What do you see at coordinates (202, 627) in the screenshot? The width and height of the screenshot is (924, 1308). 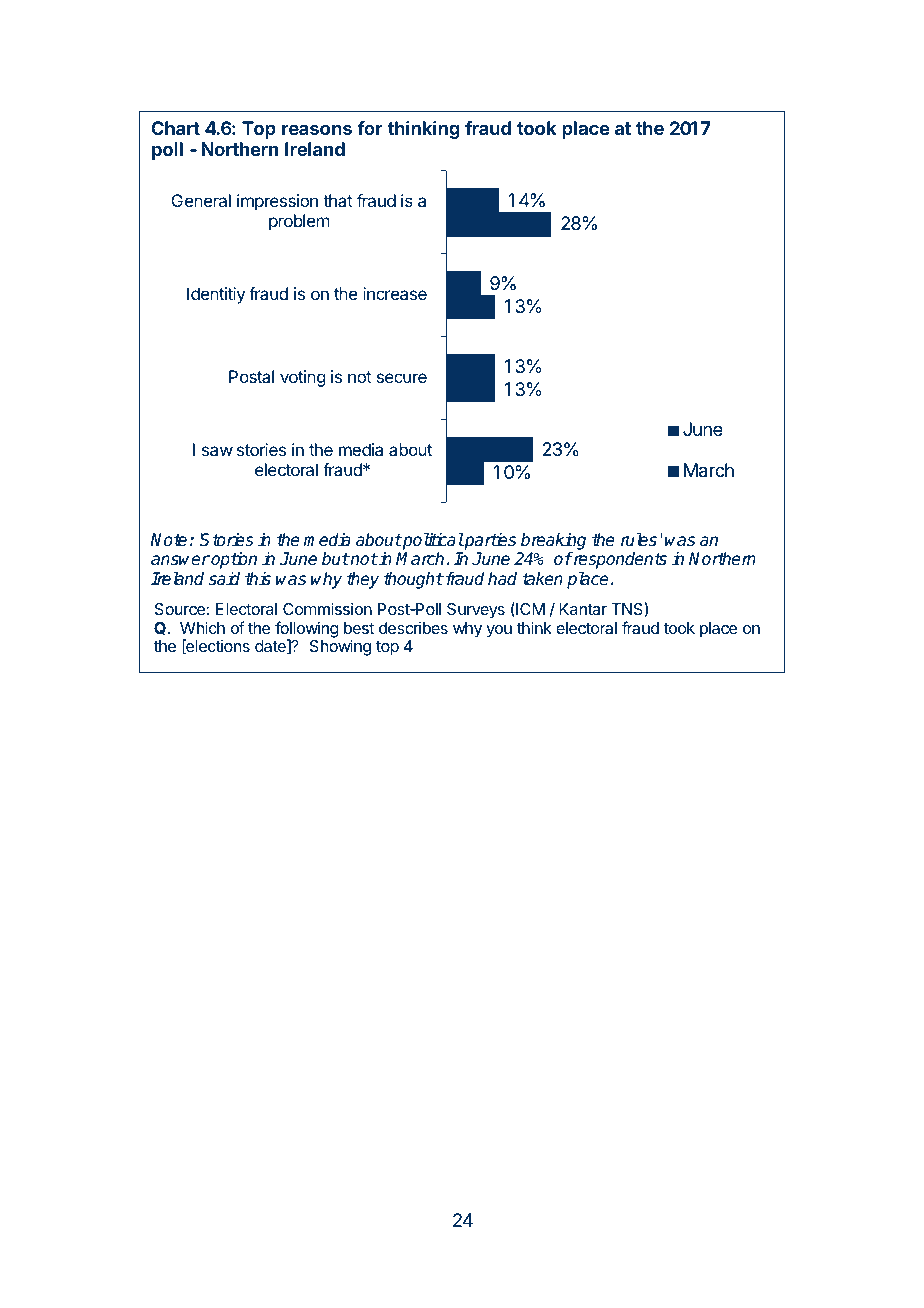 I see `Which` at bounding box center [202, 627].
